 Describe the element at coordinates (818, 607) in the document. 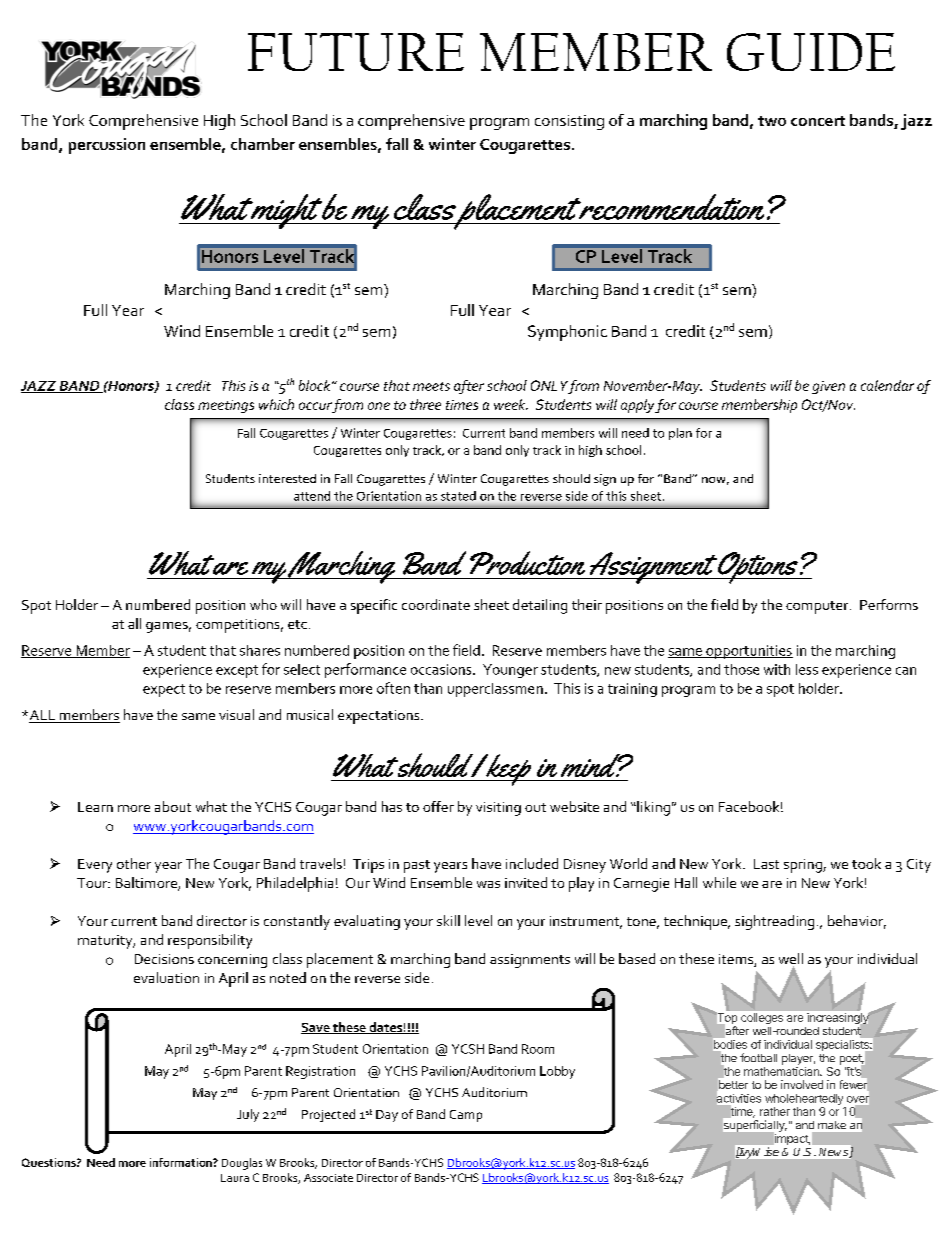

I see `computer` at that location.
